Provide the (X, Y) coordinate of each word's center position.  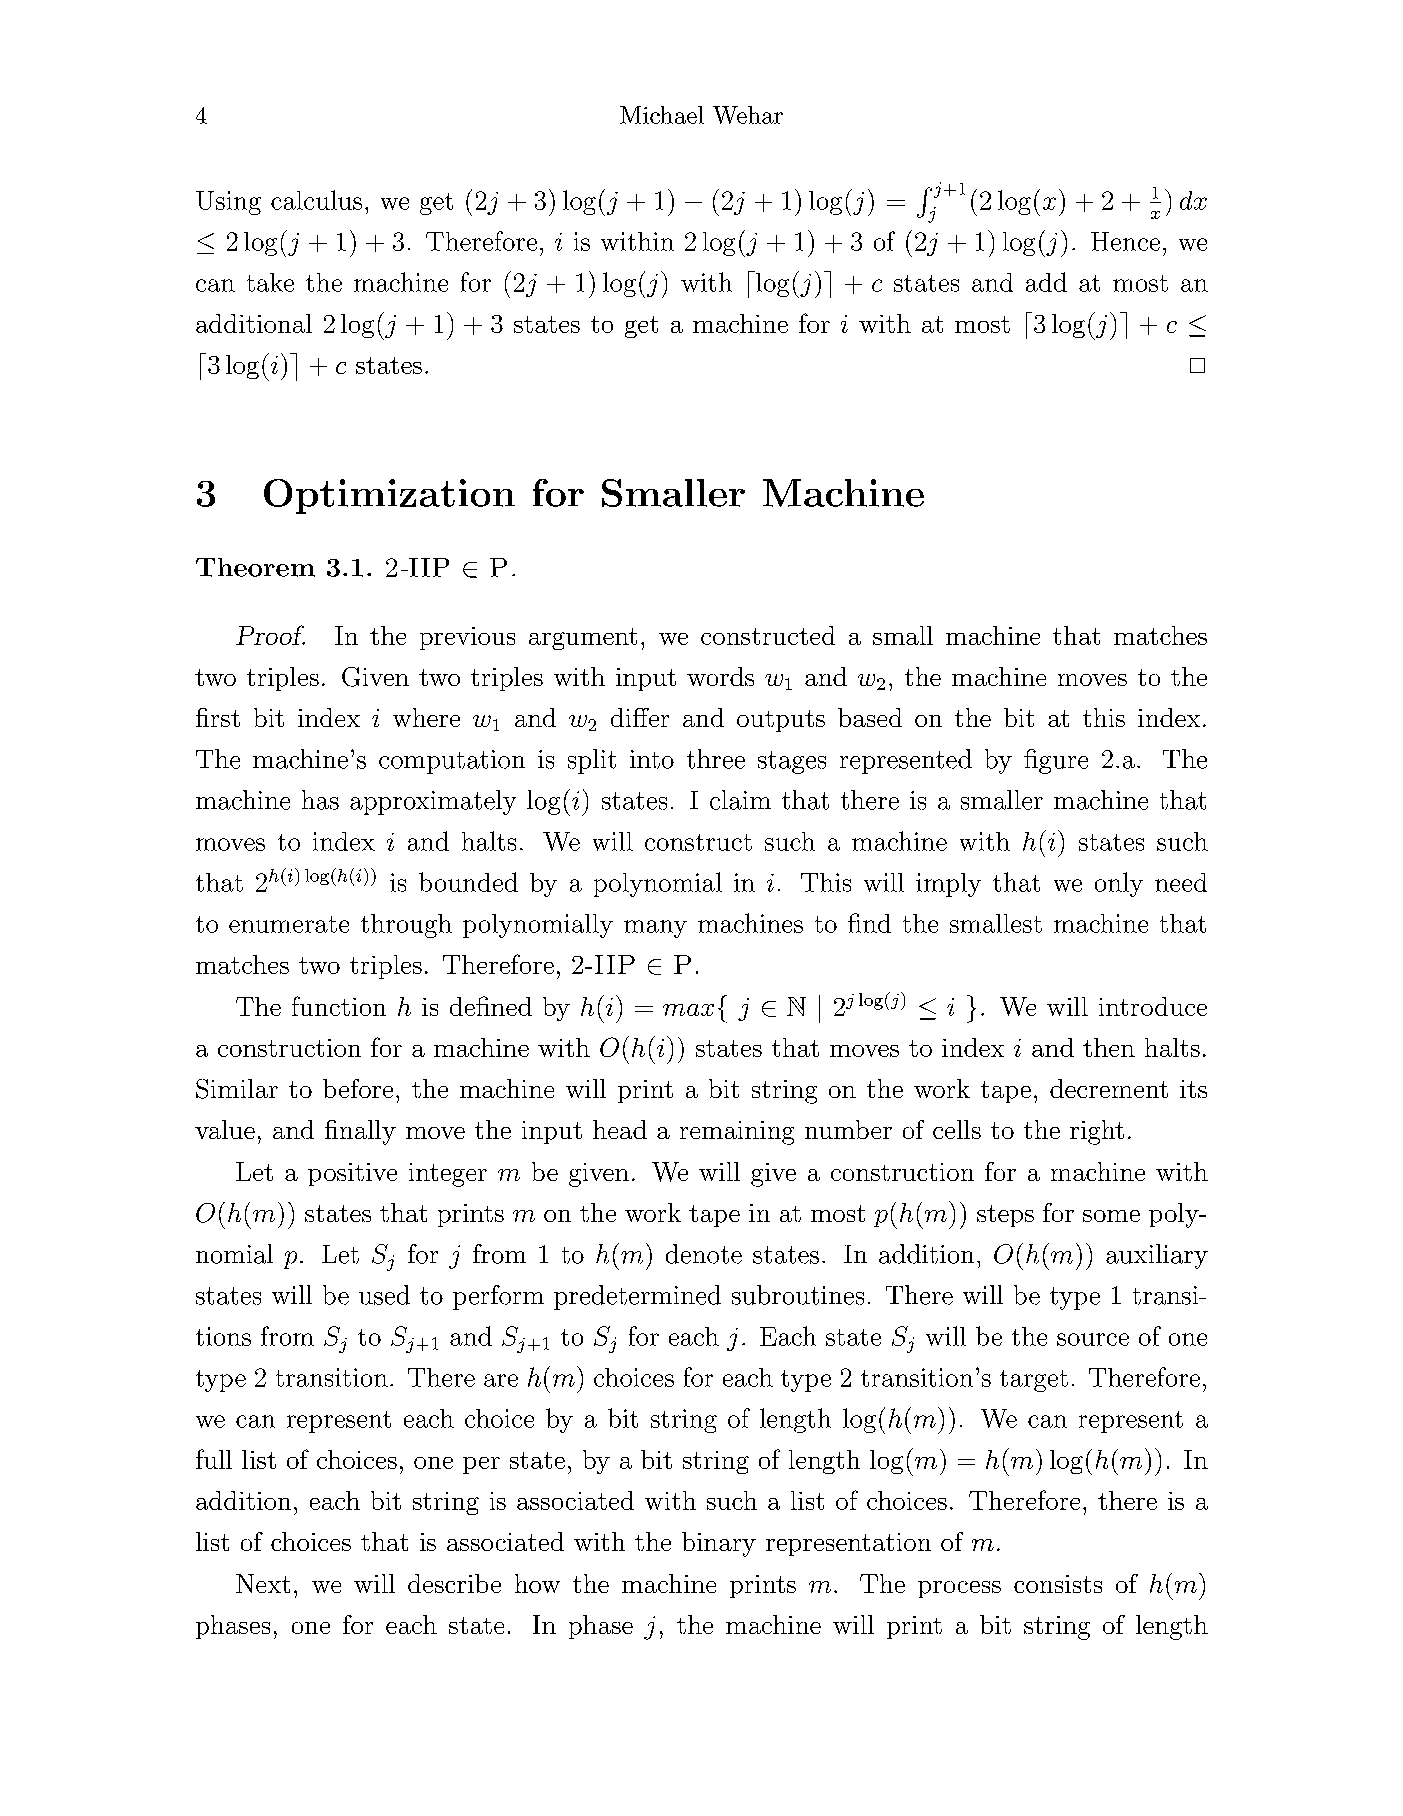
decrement (1109, 1088)
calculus (316, 200)
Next (263, 1583)
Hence (1125, 241)
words (720, 676)
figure (1056, 761)
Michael (662, 115)
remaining (737, 1133)
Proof (270, 635)
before (358, 1088)
